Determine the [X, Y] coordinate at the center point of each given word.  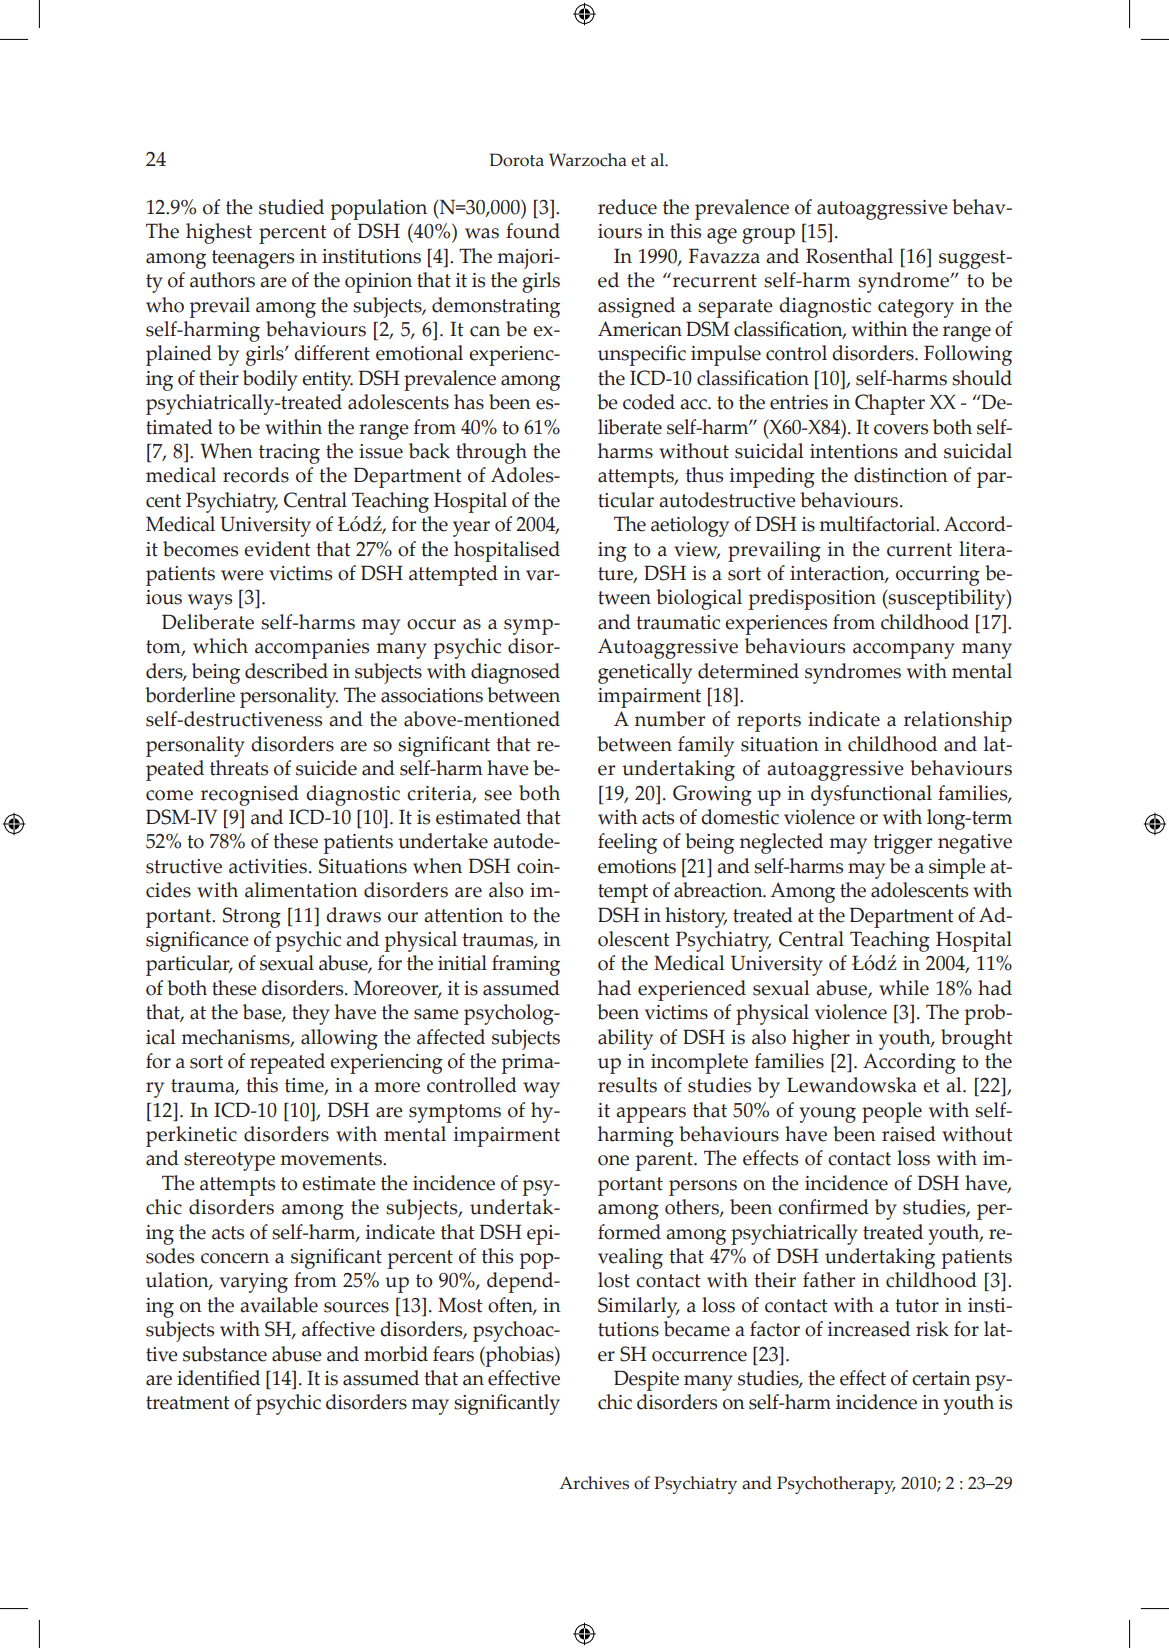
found [533, 231]
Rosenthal [849, 256]
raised [909, 1134]
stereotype [229, 1161]
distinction [901, 475]
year [471, 529]
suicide [326, 768]
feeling [627, 843]
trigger [902, 844]
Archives [594, 1483]
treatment [188, 1403]
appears [651, 1115]
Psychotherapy [836, 1485]
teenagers [253, 259]
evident [277, 549]
